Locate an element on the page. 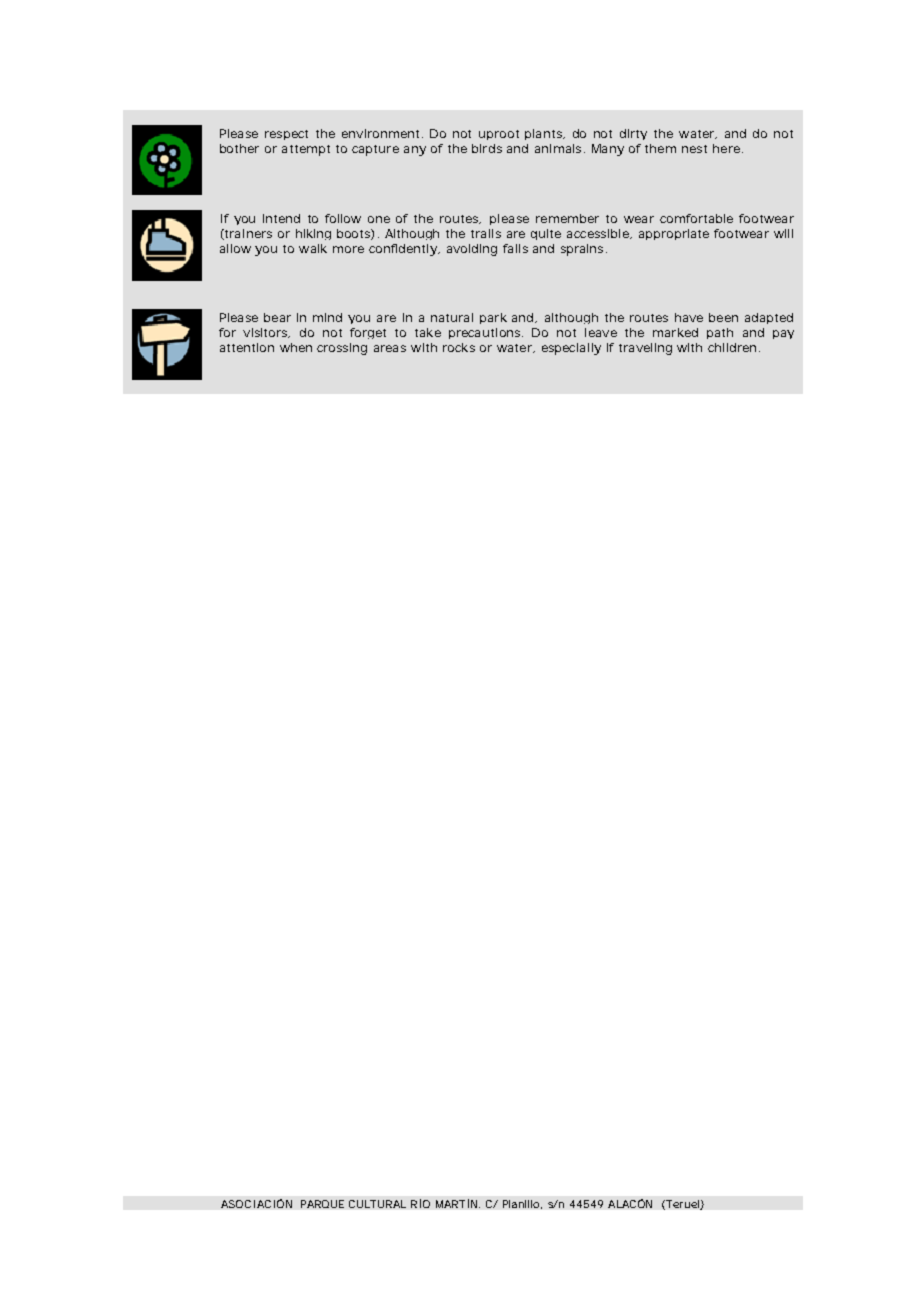  visitors is located at coordinates (266, 333).
